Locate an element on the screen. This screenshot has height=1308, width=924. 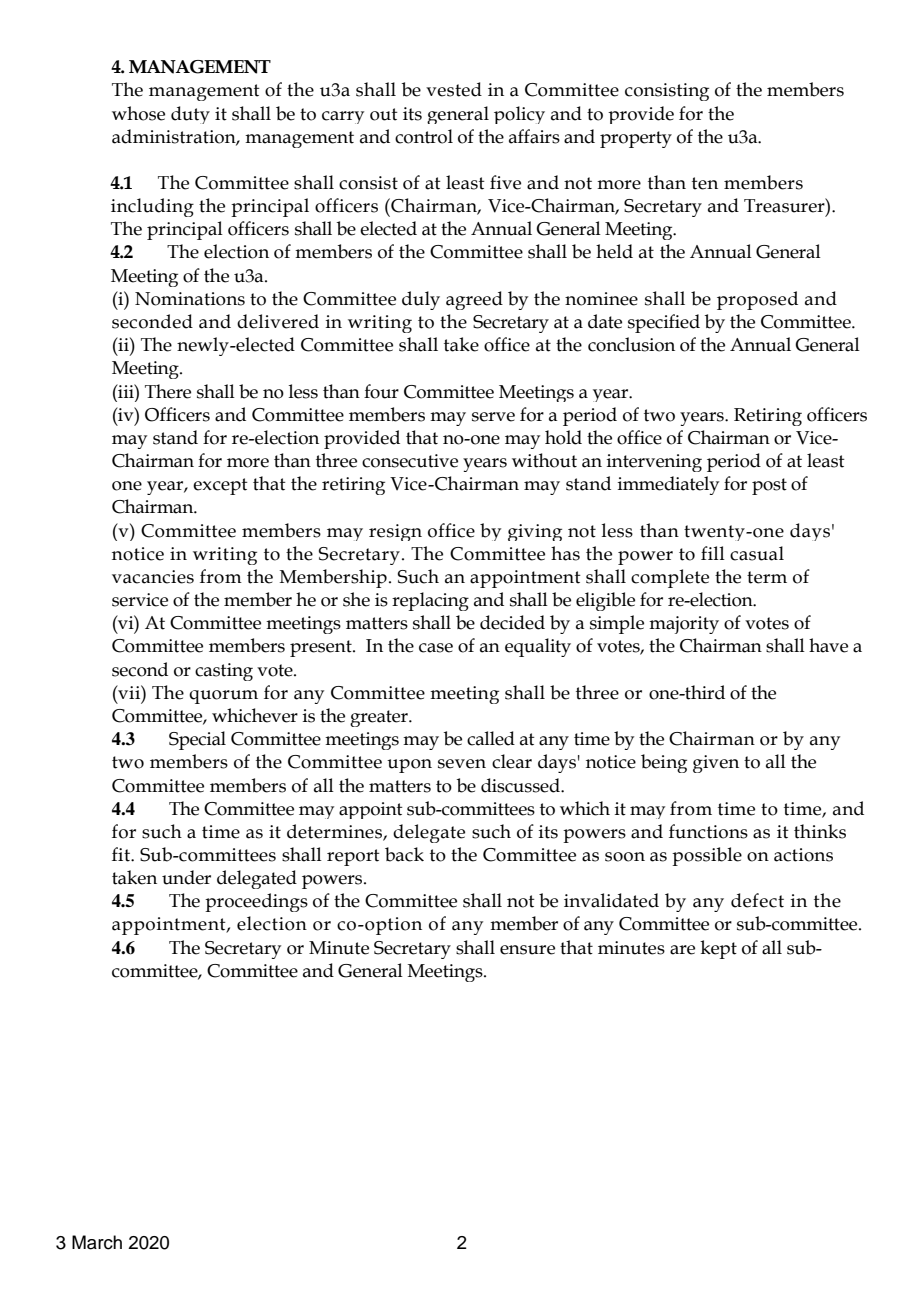
consecutive is located at coordinates (410, 461).
